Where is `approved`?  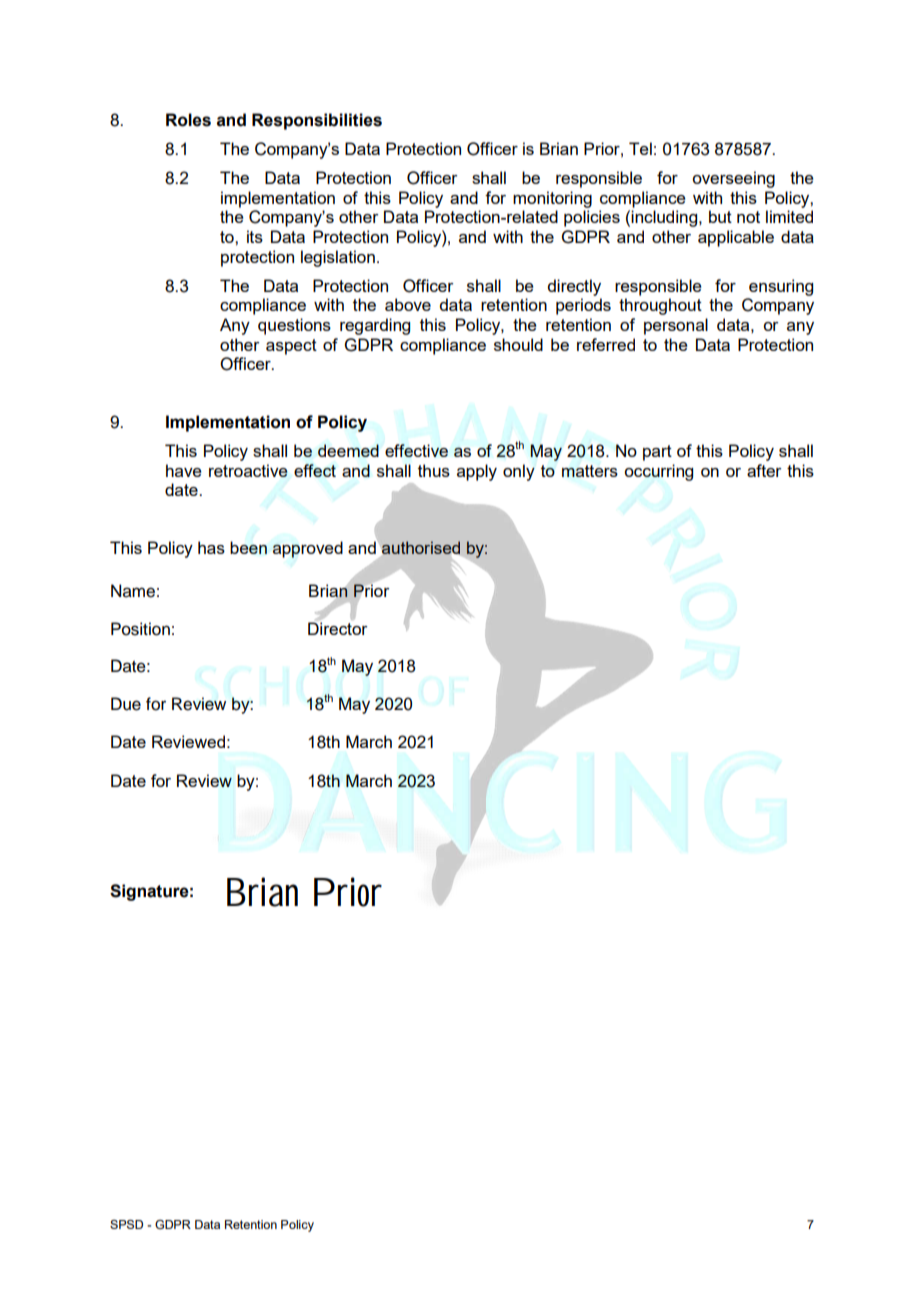 approved is located at coordinates (308, 549).
